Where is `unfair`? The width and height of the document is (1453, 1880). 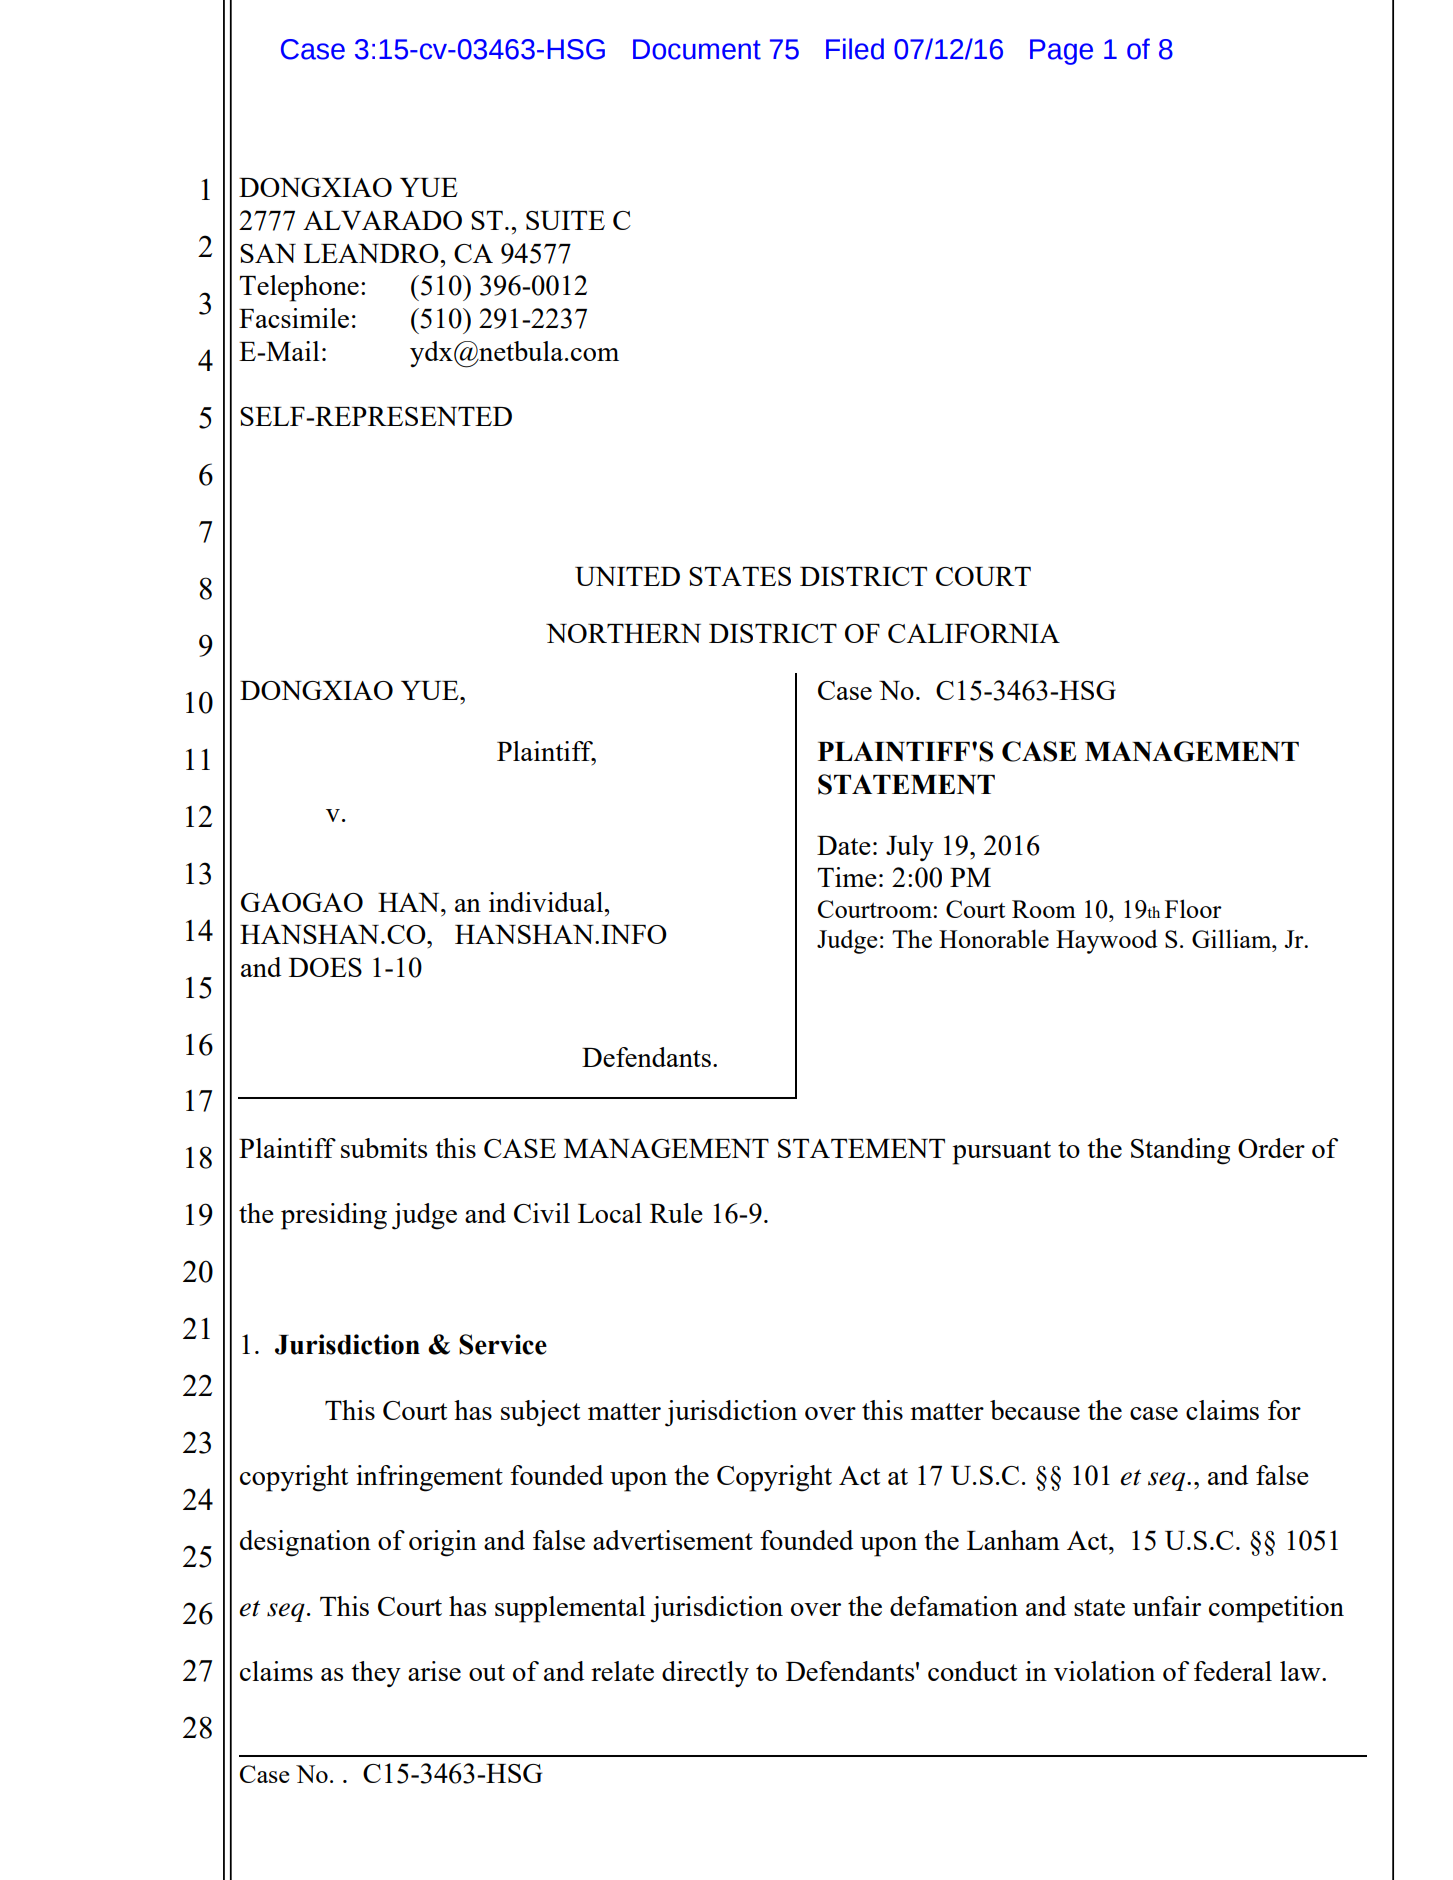
unfair is located at coordinates (1166, 1606).
